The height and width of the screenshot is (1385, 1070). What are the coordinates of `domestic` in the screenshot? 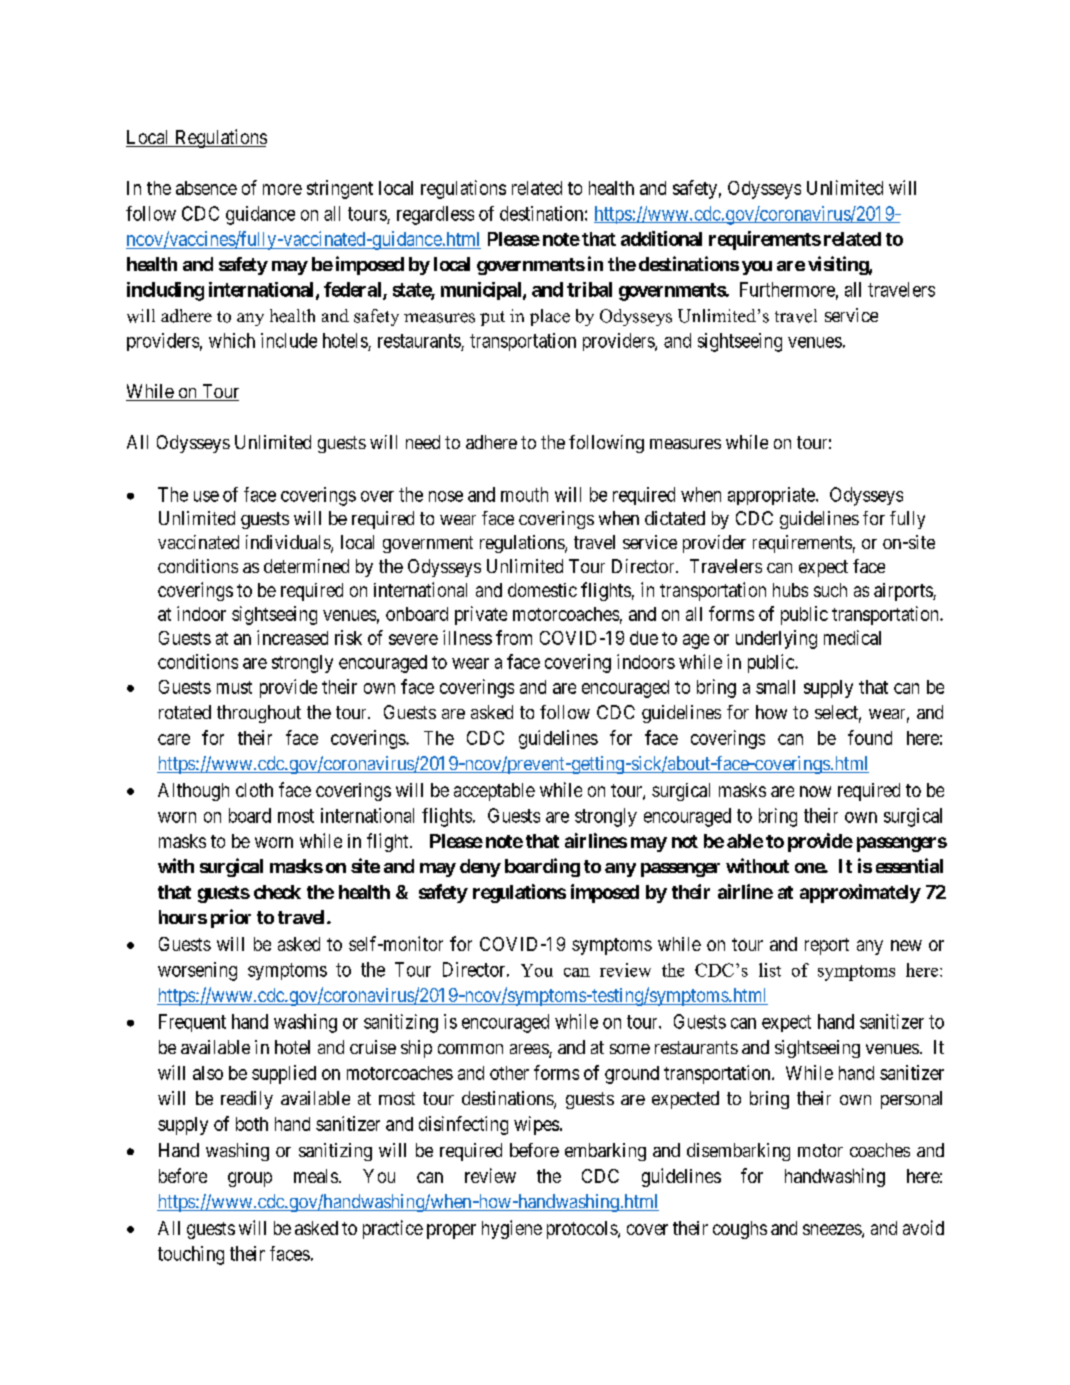 It's located at (542, 590).
